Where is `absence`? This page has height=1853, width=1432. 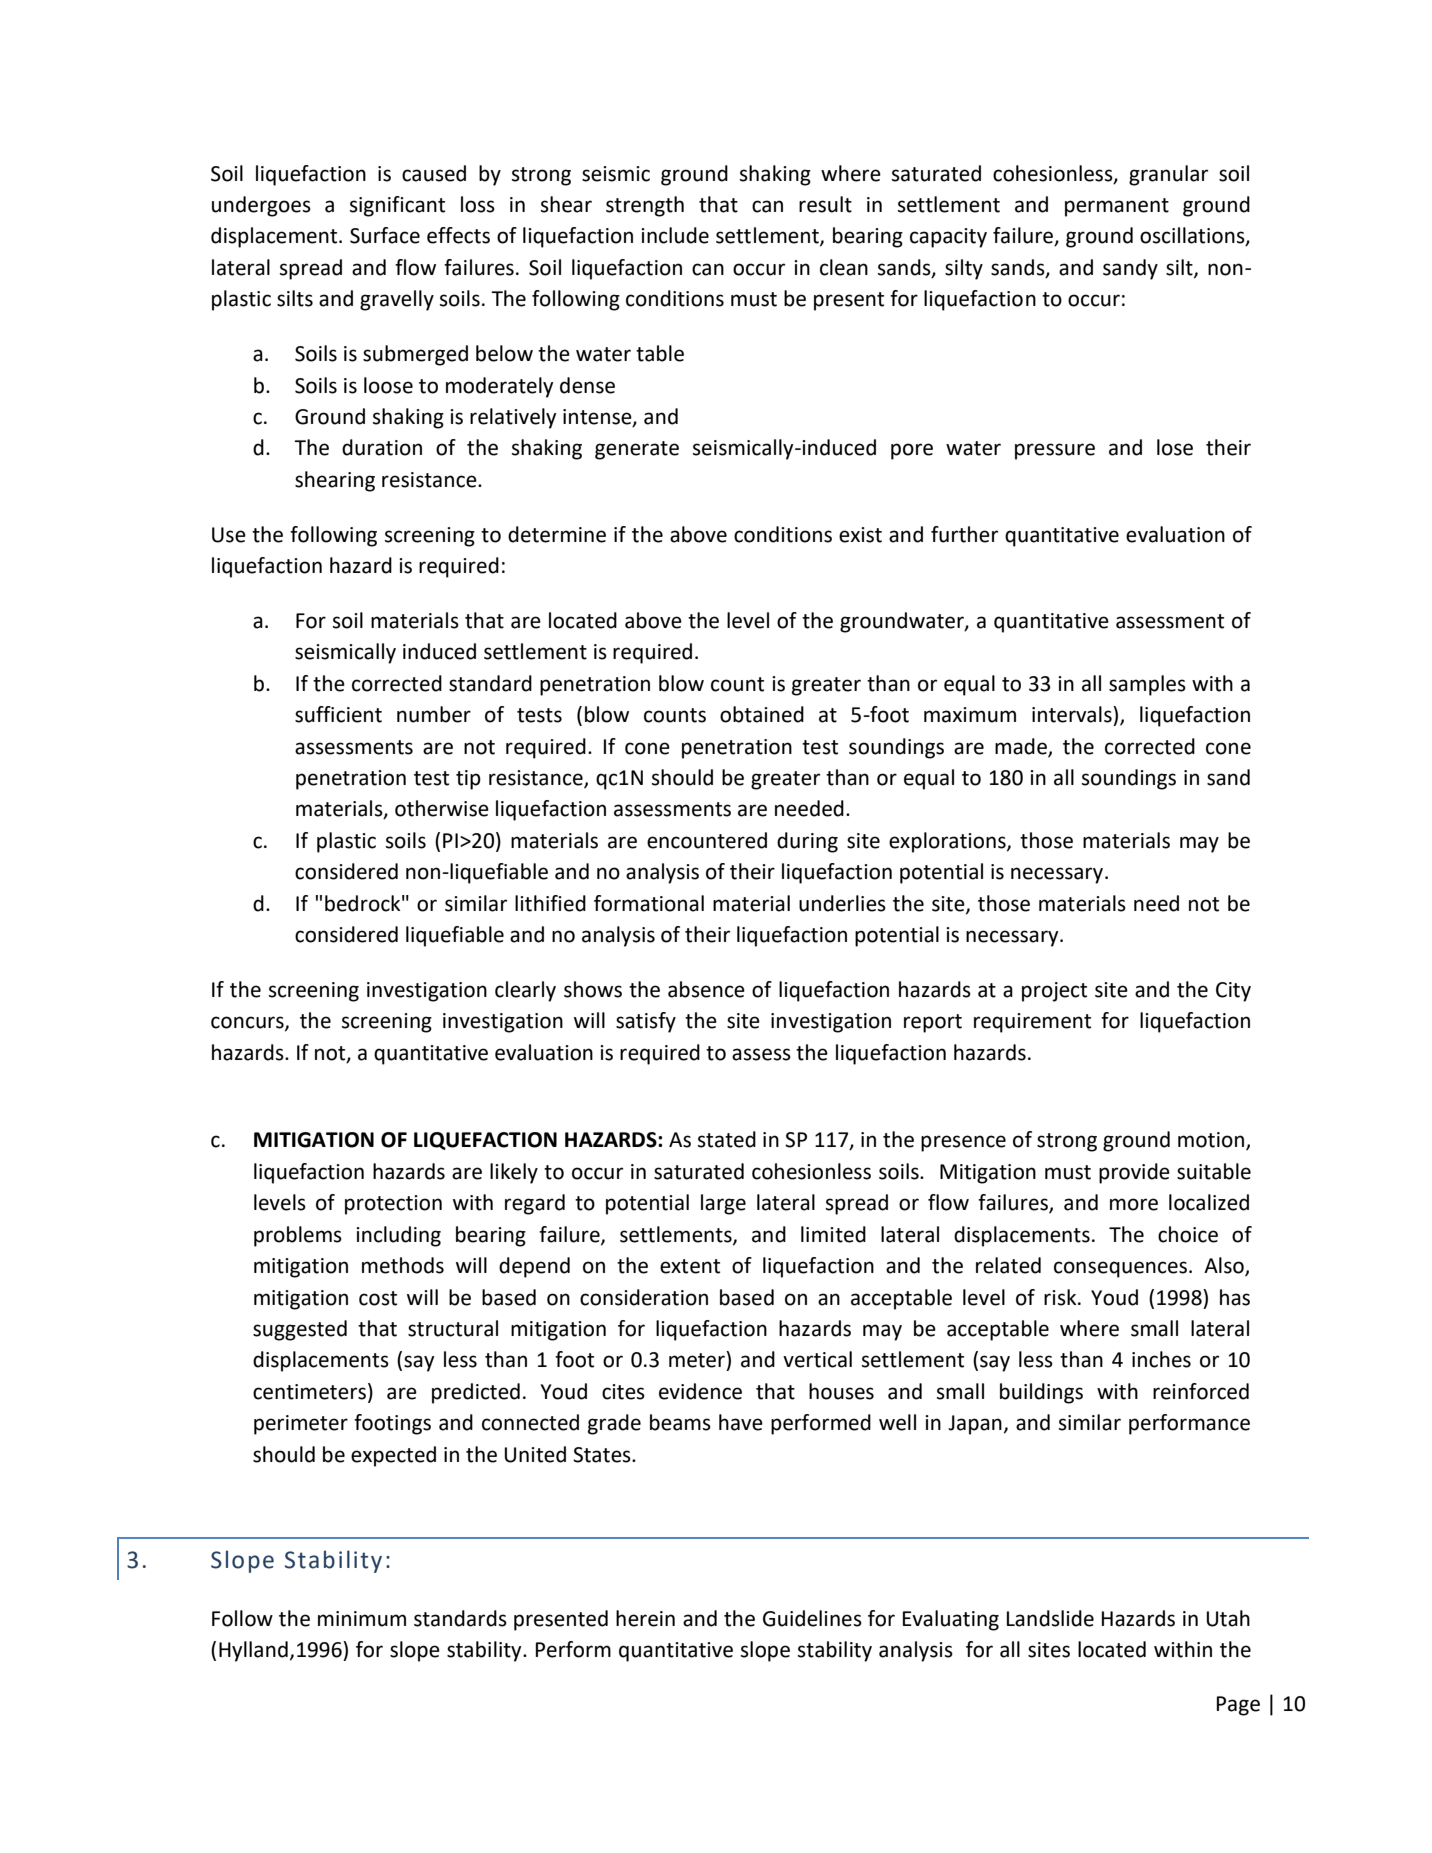
absence is located at coordinates (706, 989).
